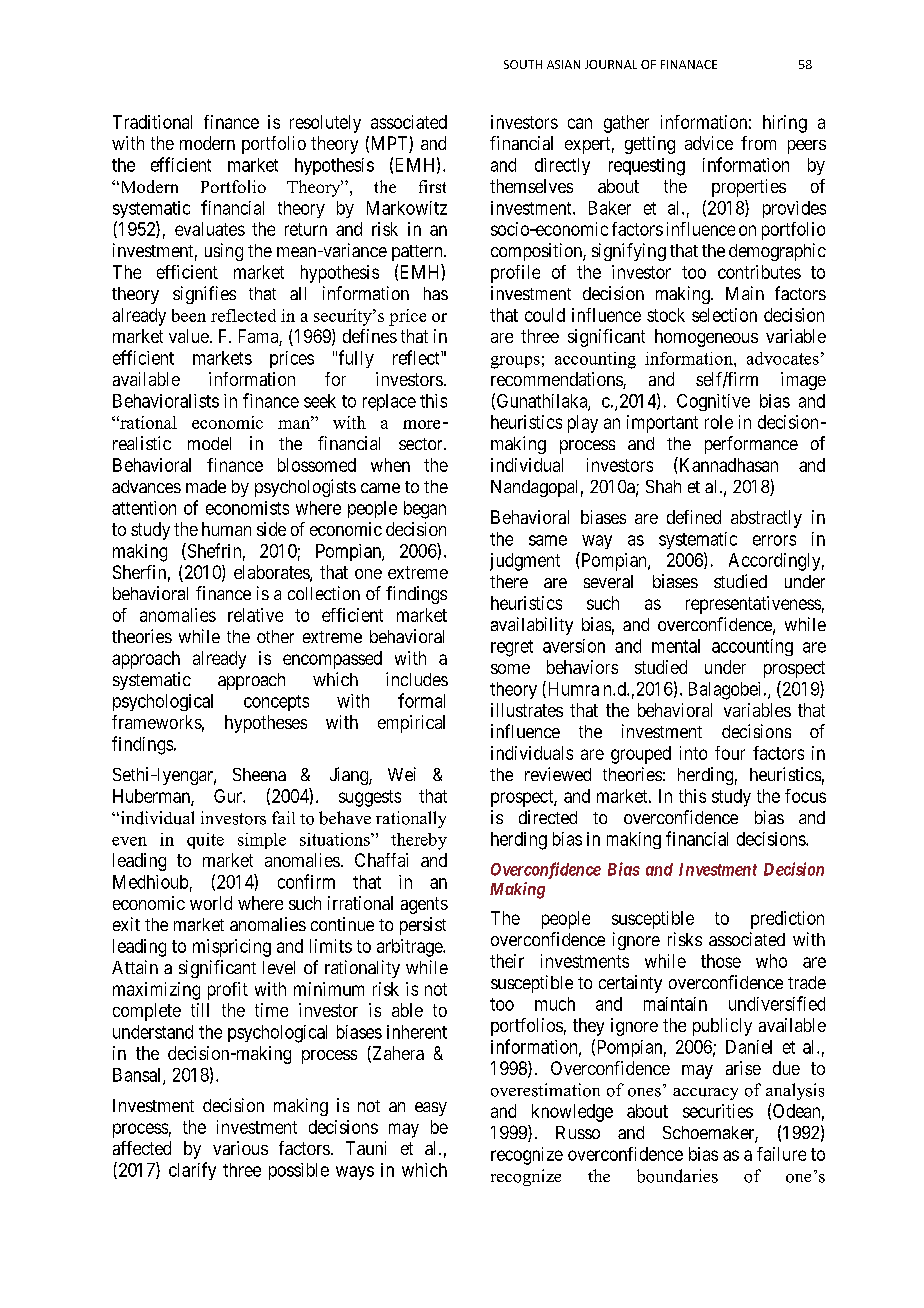  Describe the element at coordinates (255, 615) in the screenshot. I see `relative` at that location.
